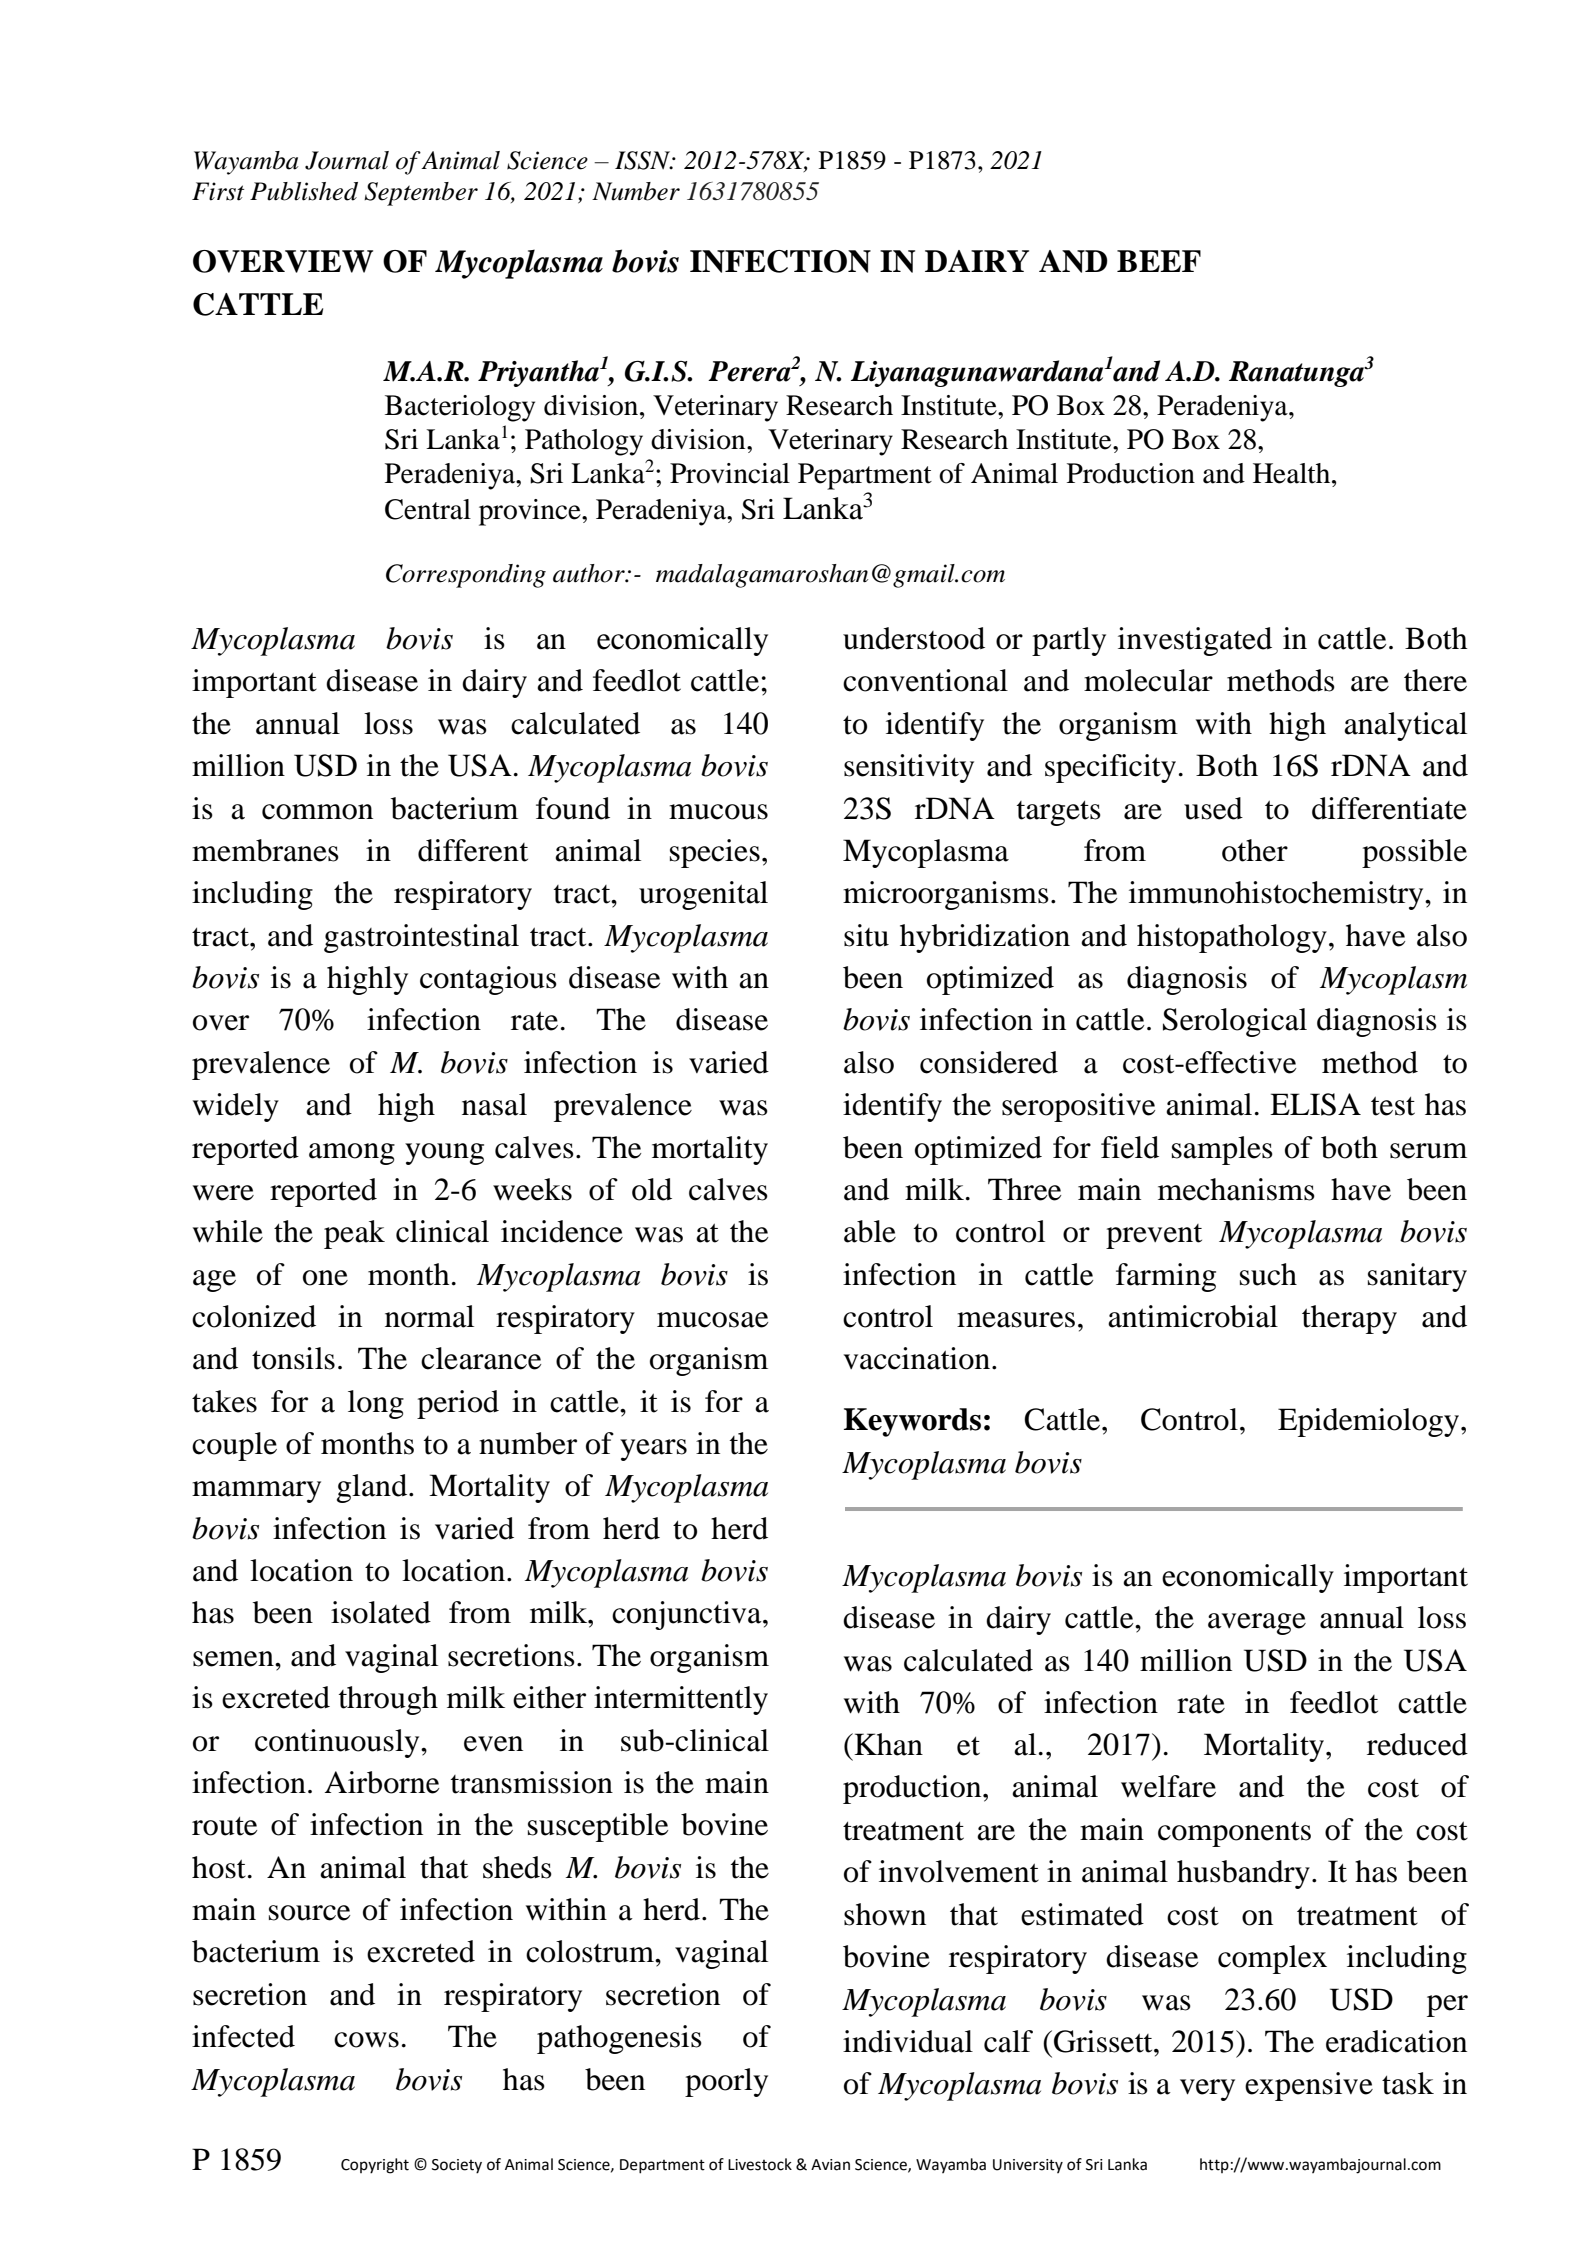 This image has width=1590, height=2247. What do you see at coordinates (375, 2166) in the image?
I see `Copyright` at bounding box center [375, 2166].
